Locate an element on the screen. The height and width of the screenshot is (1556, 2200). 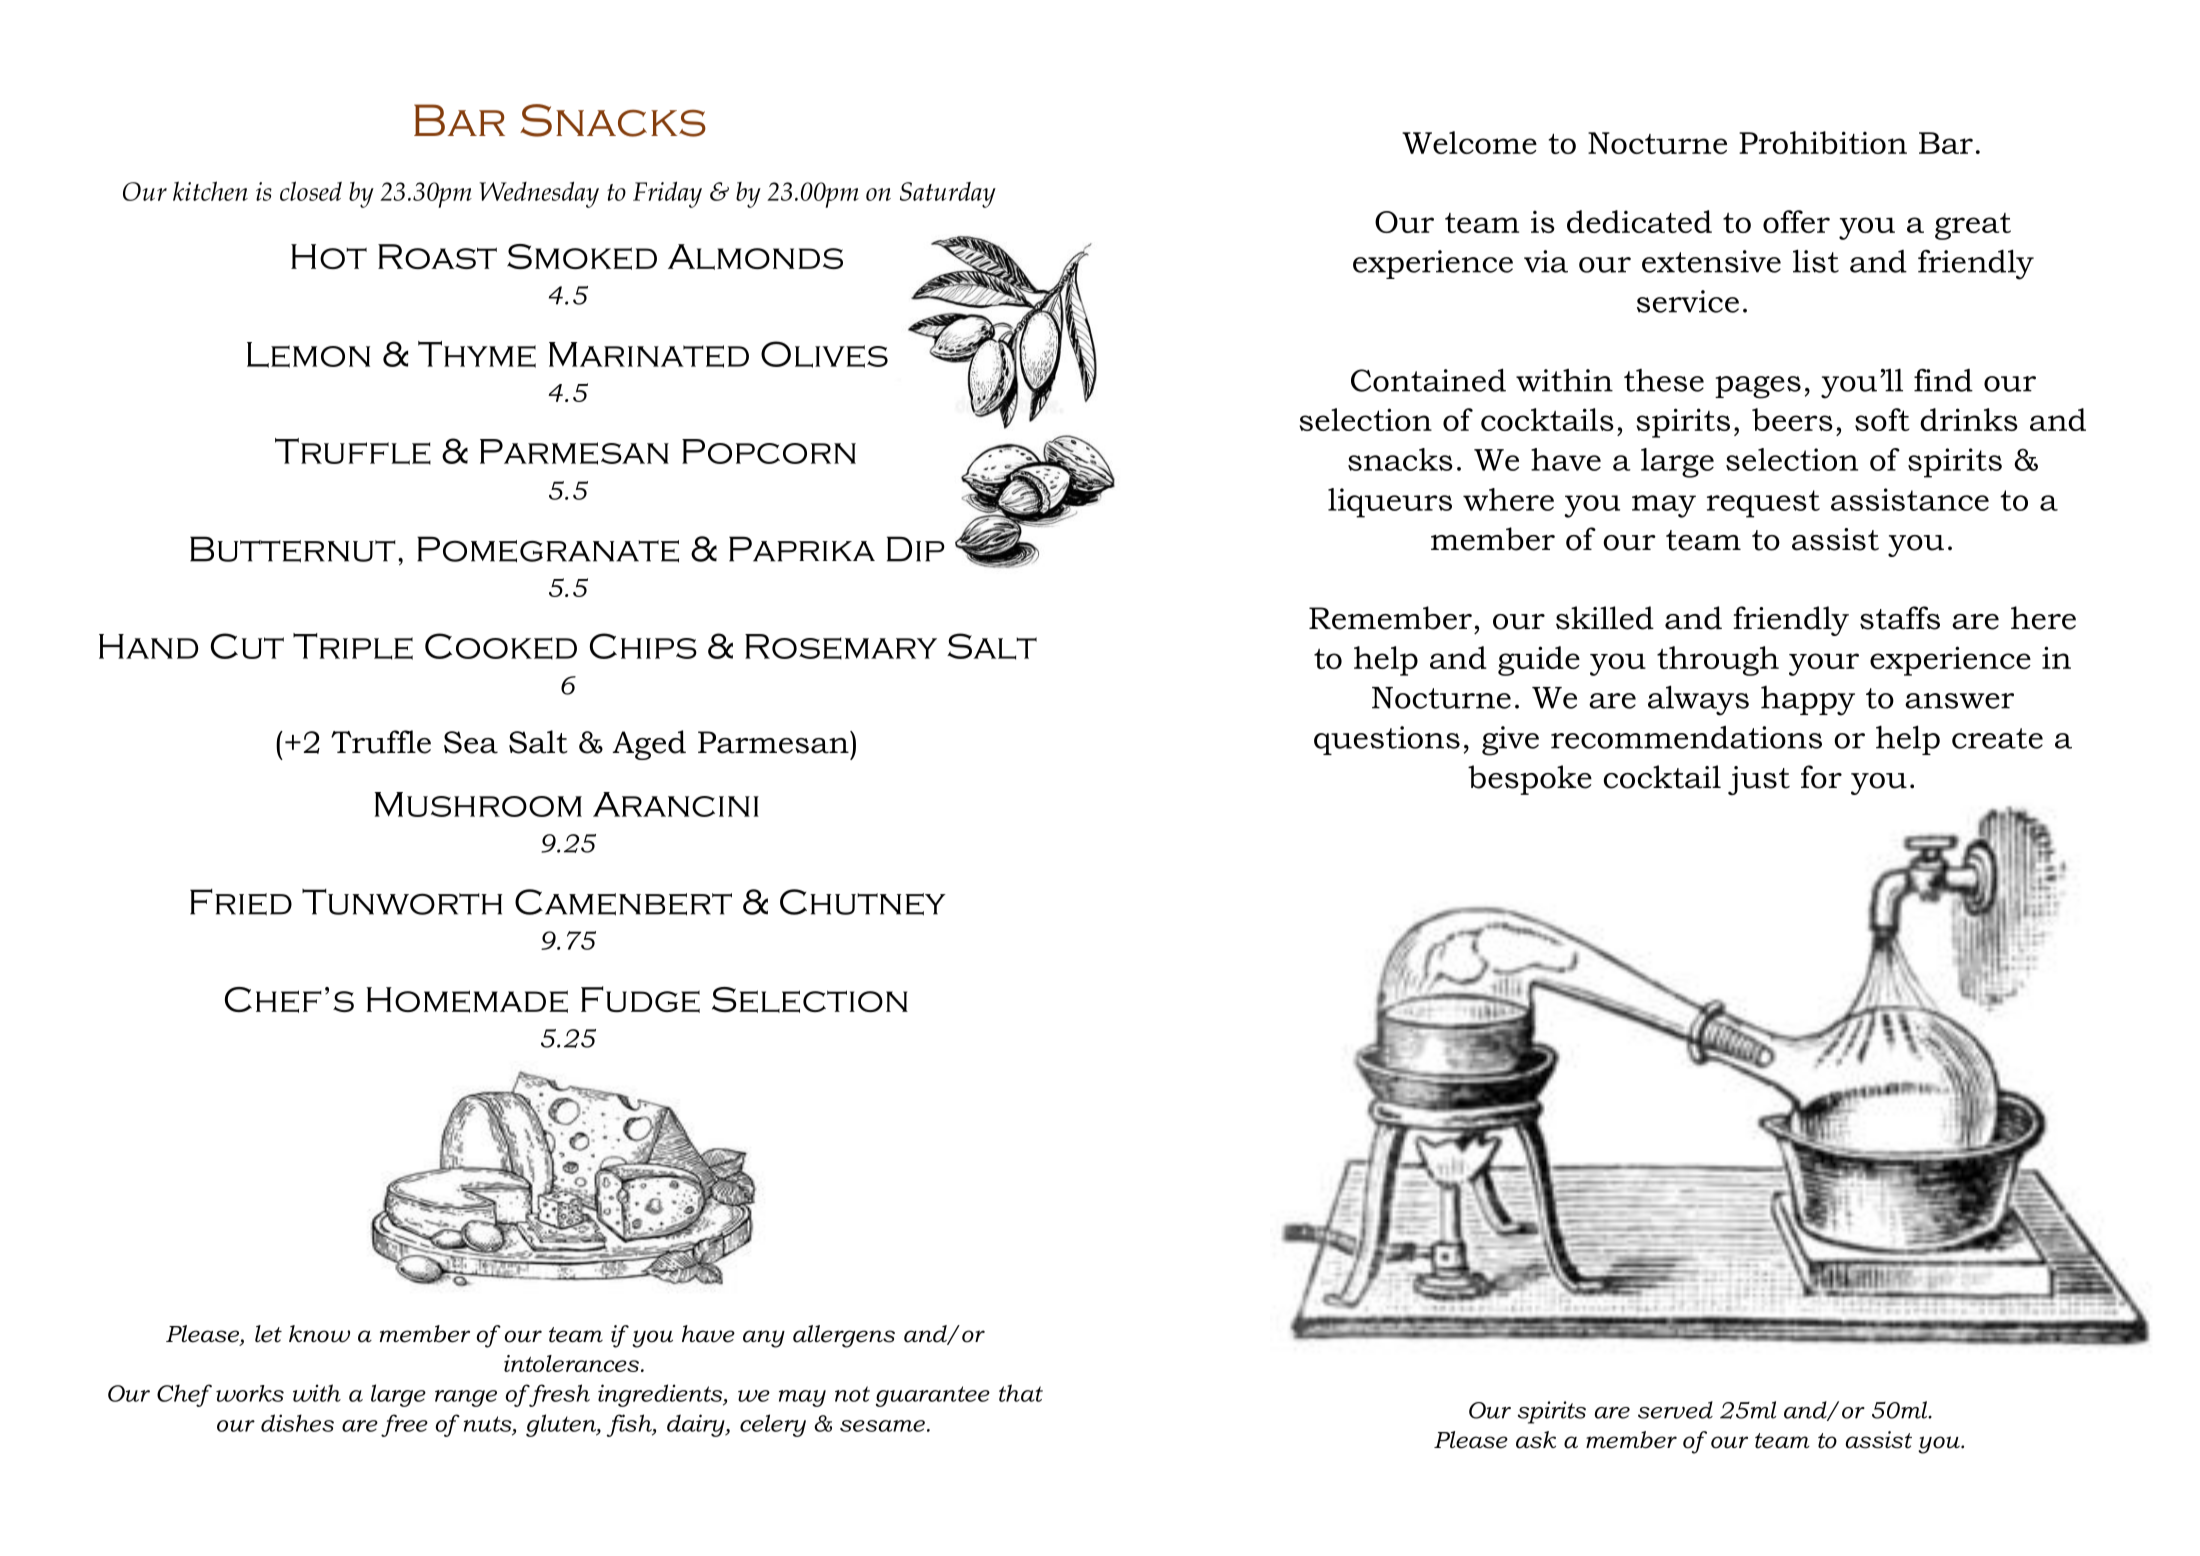
just is located at coordinates (1759, 780).
